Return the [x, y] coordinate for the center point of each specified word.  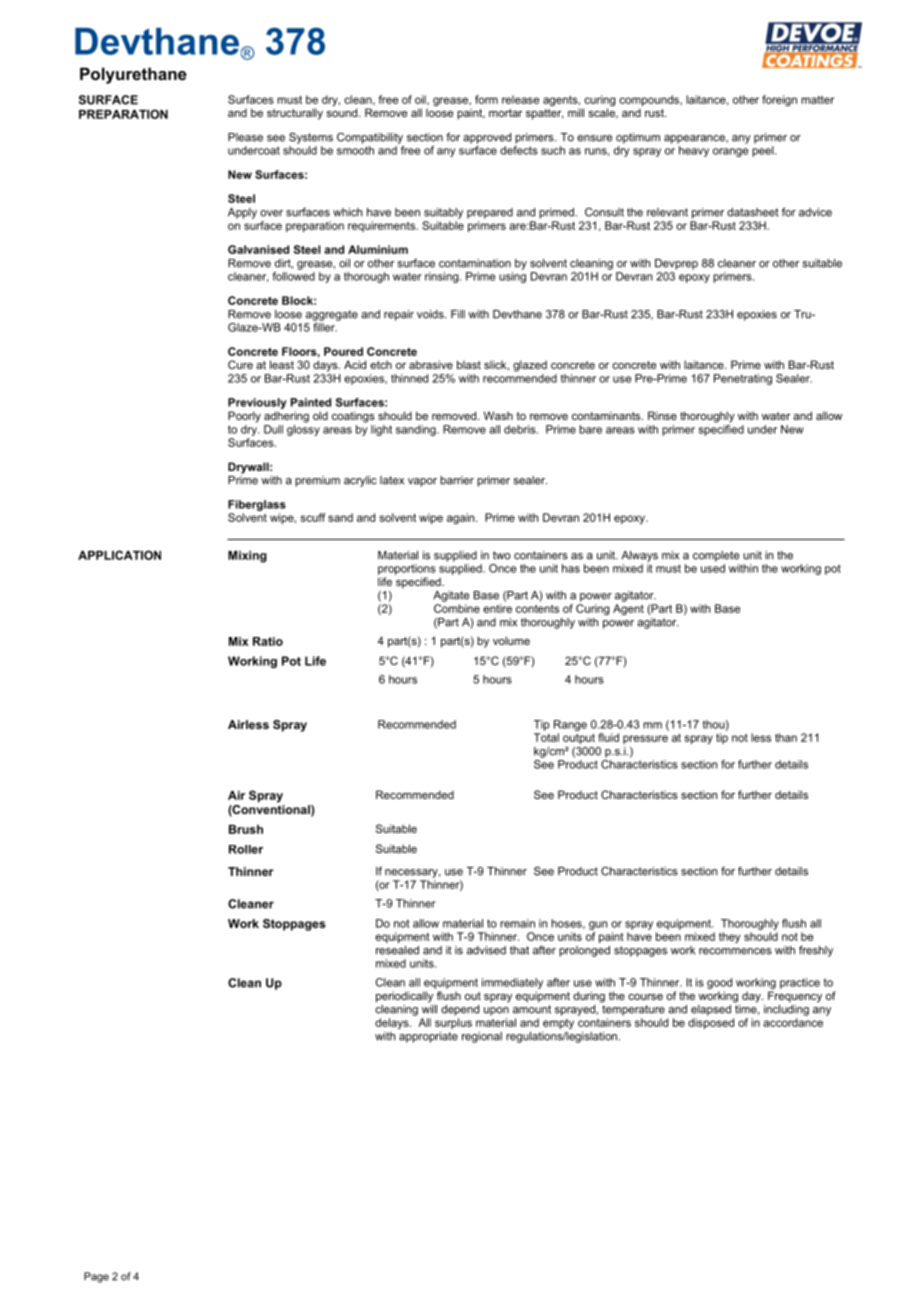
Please [245, 137]
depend [460, 1010]
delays [393, 1023]
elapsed [711, 1010]
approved [487, 138]
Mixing [247, 557]
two [502, 555]
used [713, 568]
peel [764, 151]
